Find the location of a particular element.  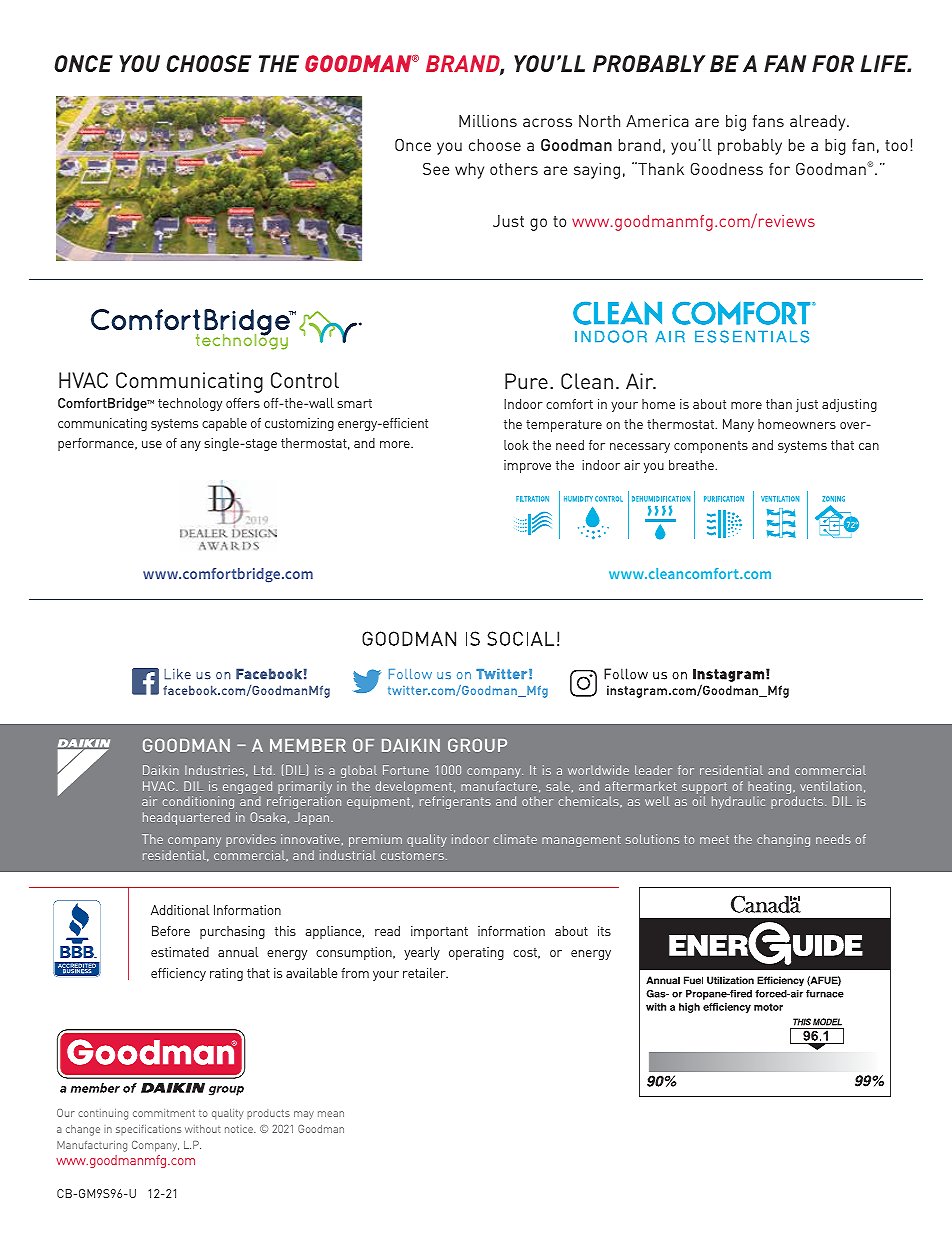

MEMBER is located at coordinates (308, 745).
